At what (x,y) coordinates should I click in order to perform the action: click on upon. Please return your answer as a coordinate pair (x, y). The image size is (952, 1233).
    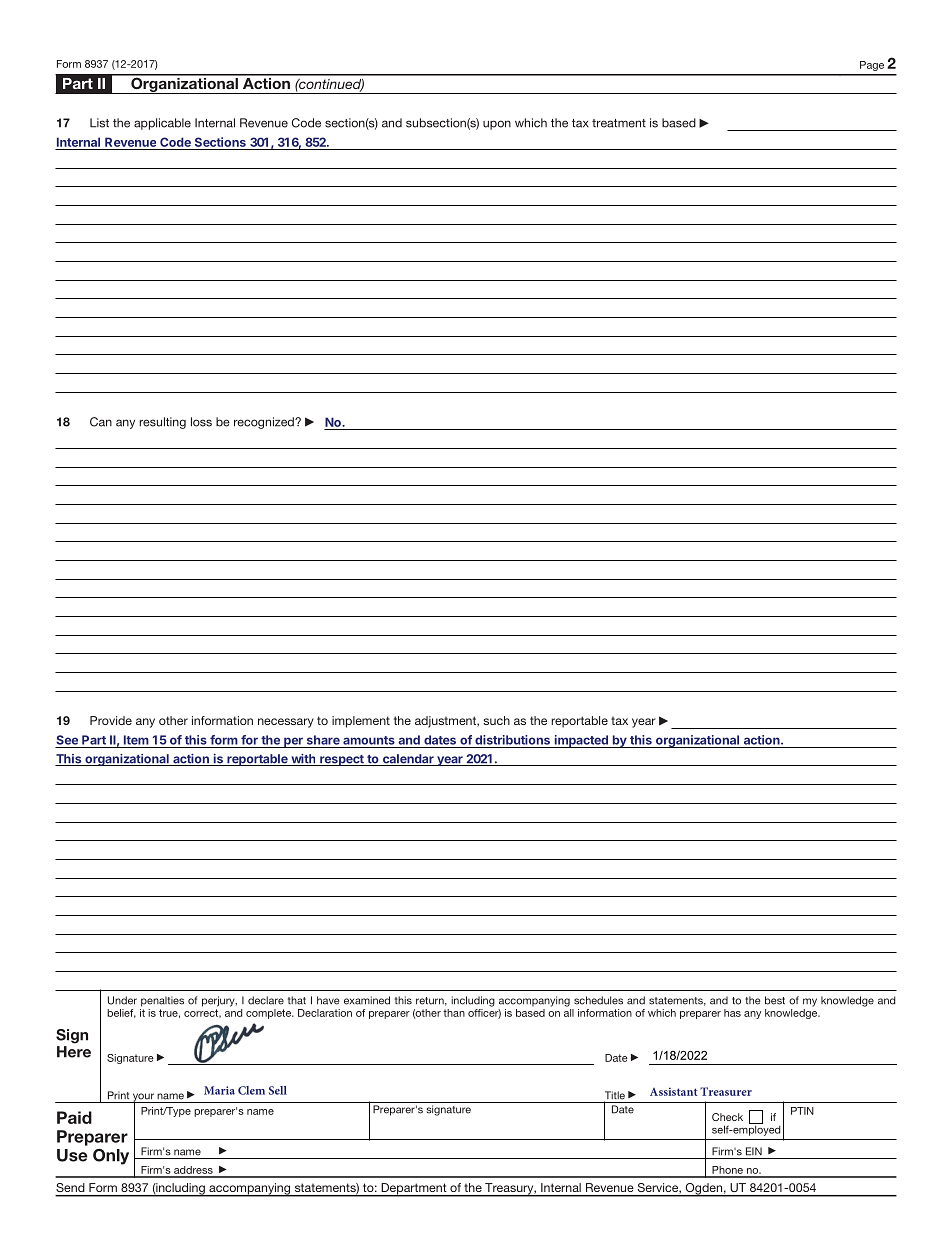
    Looking at the image, I should click on (497, 125).
